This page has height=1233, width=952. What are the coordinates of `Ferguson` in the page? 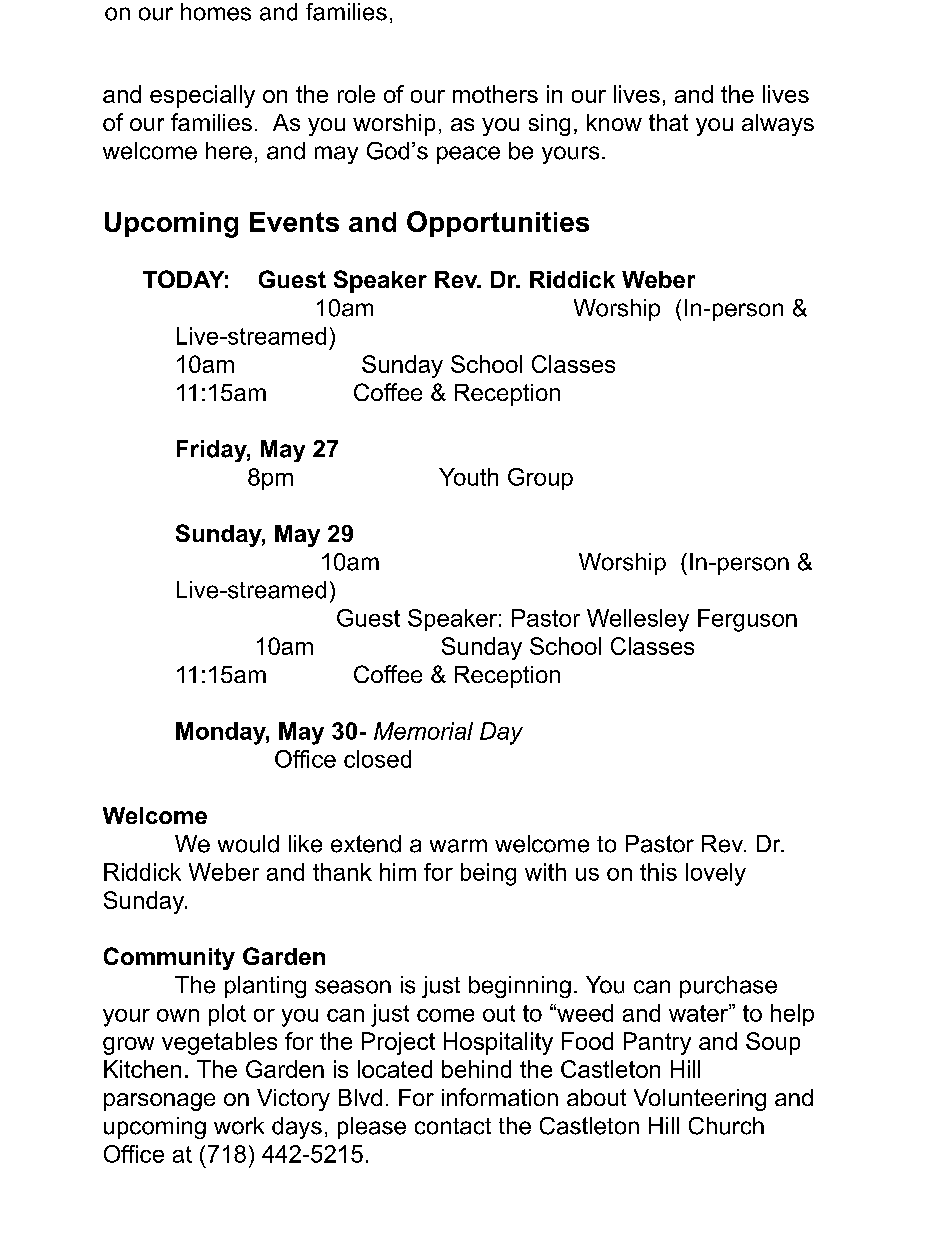 It's located at (747, 620).
